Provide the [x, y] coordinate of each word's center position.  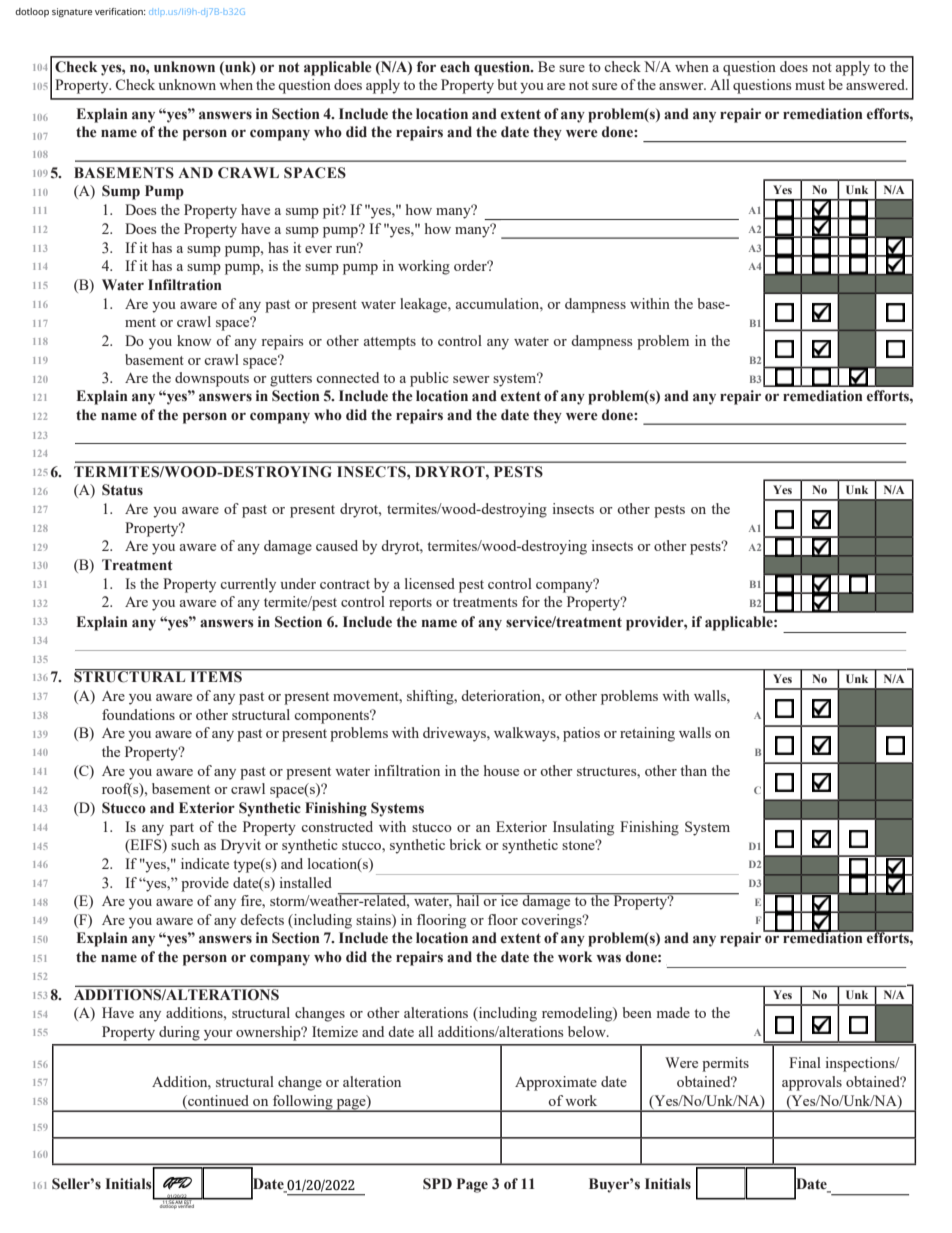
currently [248, 585]
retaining [647, 734]
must [810, 85]
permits [725, 1064]
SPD [437, 1184]
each [455, 67]
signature [72, 12]
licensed [430, 583]
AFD [177, 1183]
